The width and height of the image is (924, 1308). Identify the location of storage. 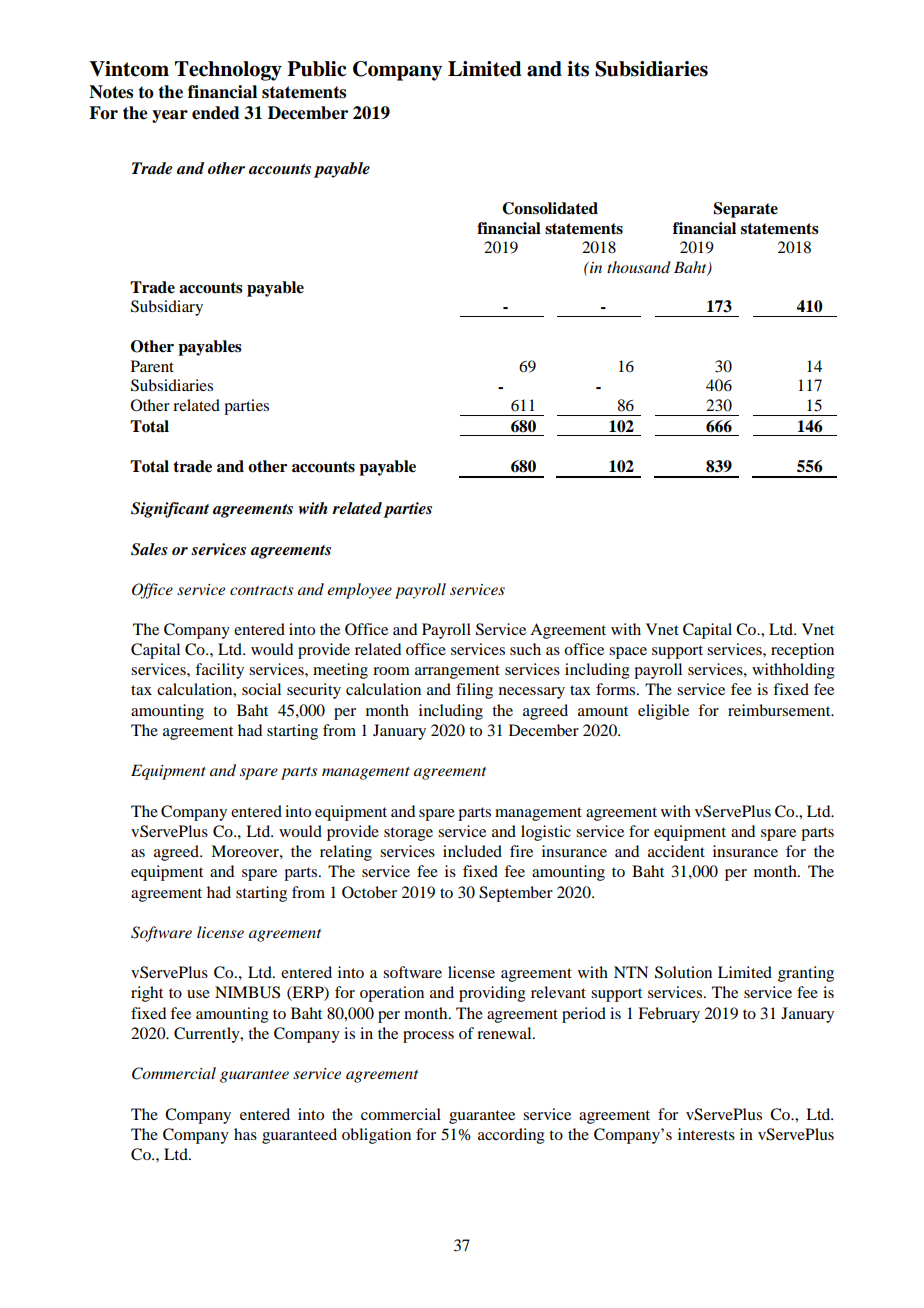
(408, 834).
